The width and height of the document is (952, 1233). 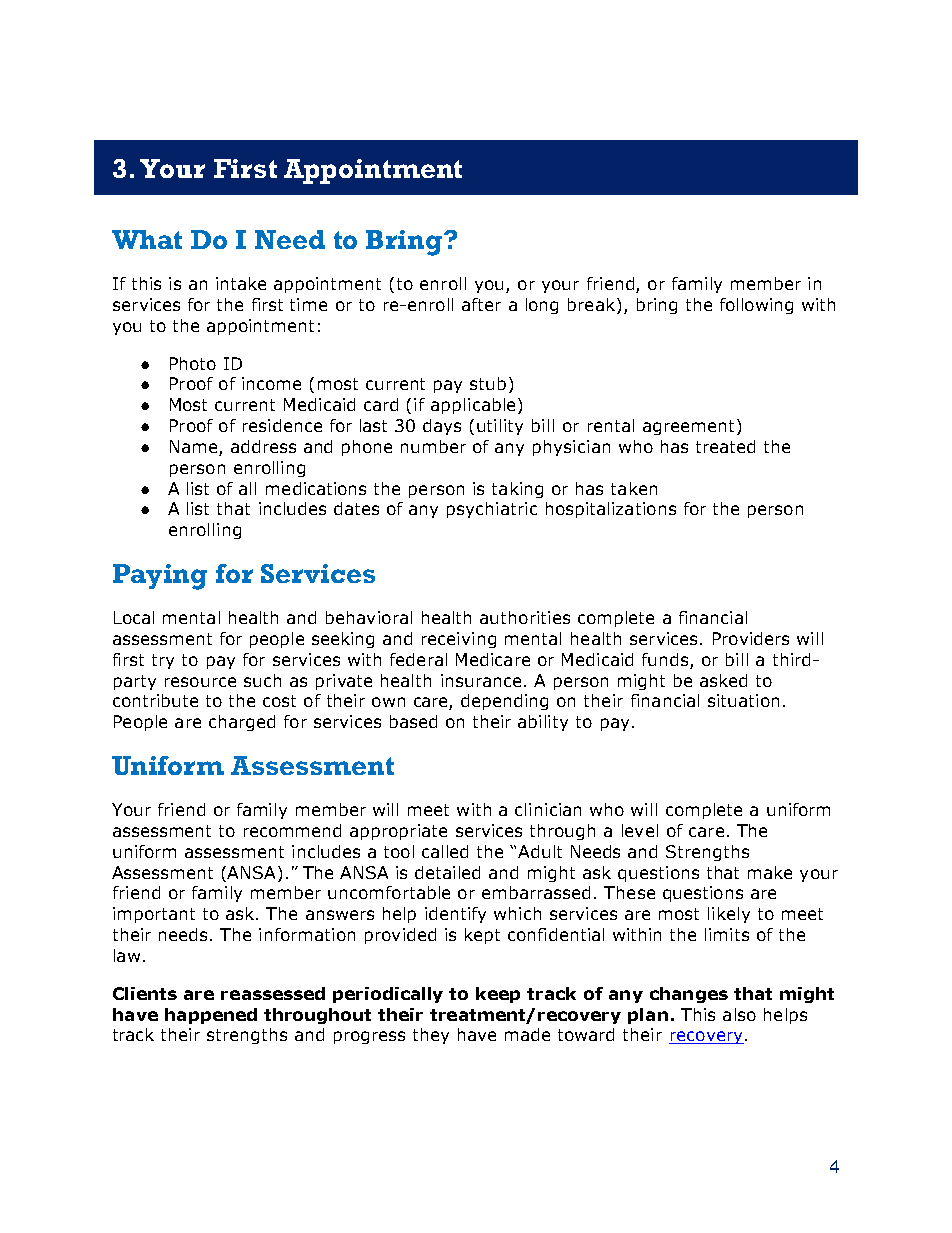 What do you see at coordinates (431, 1036) in the document?
I see `they` at bounding box center [431, 1036].
